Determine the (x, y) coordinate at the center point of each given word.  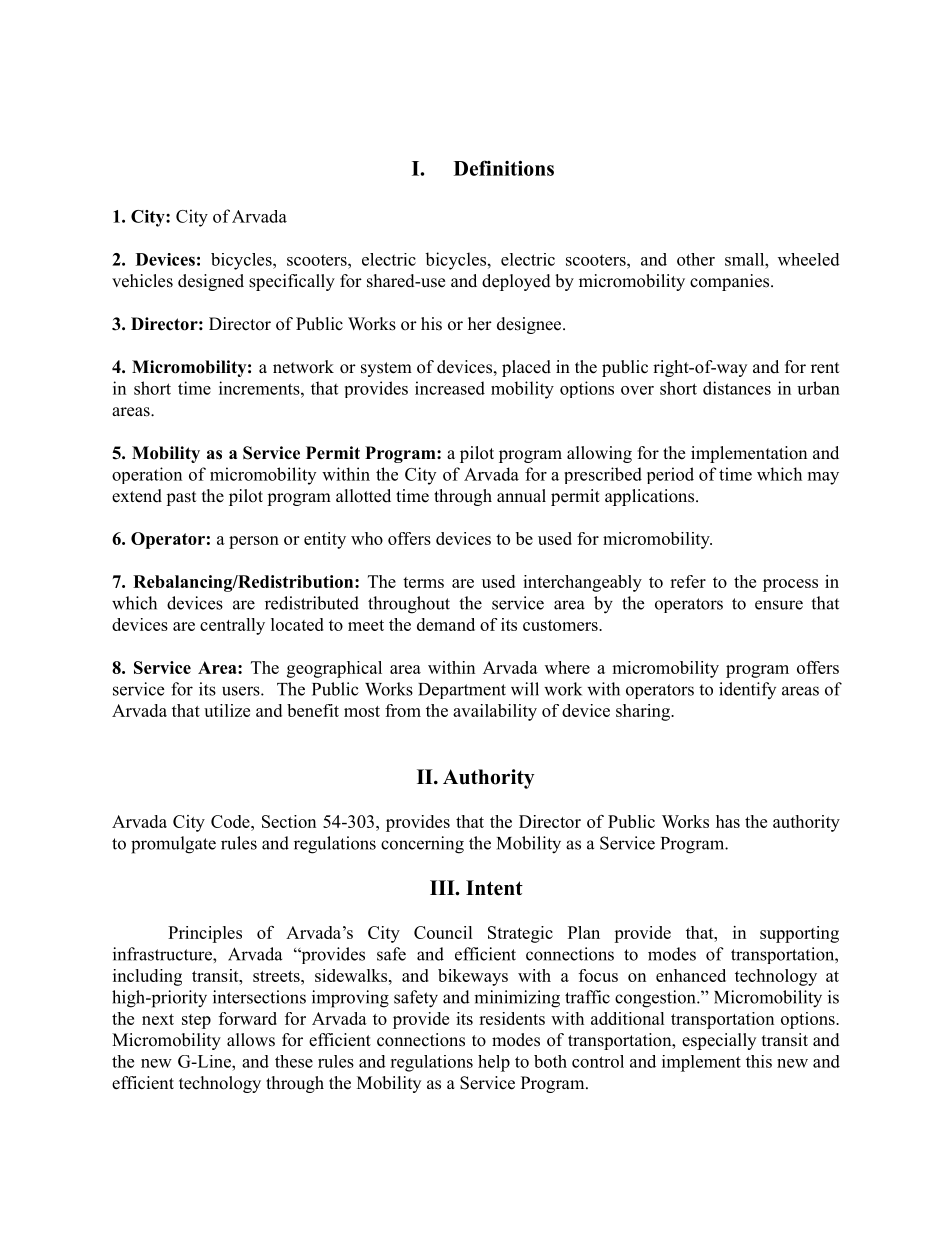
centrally (232, 626)
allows (251, 1040)
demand (446, 624)
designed (211, 282)
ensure (779, 605)
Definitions (504, 168)
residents (512, 1018)
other (696, 259)
